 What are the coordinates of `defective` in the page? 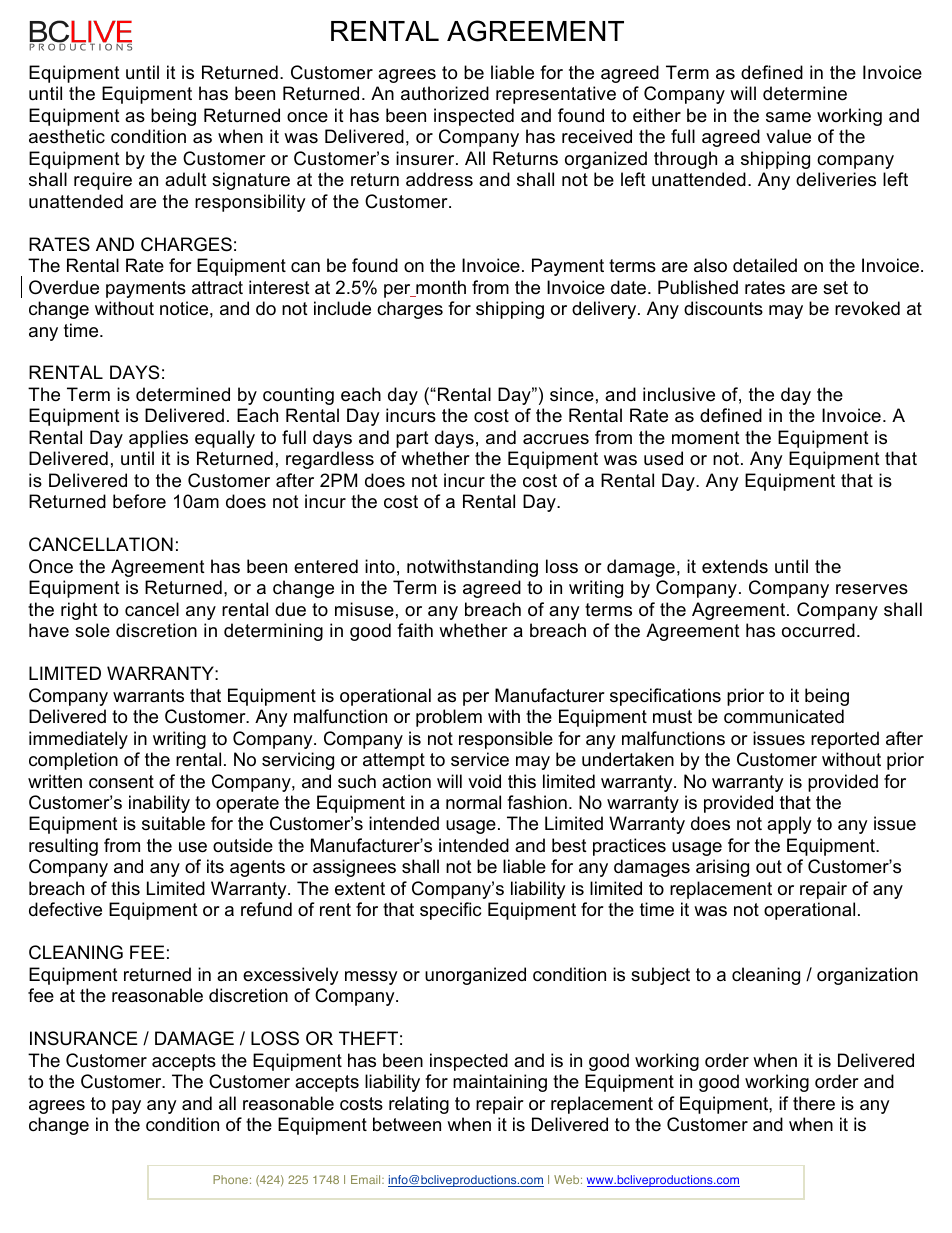 It's located at (65, 909).
